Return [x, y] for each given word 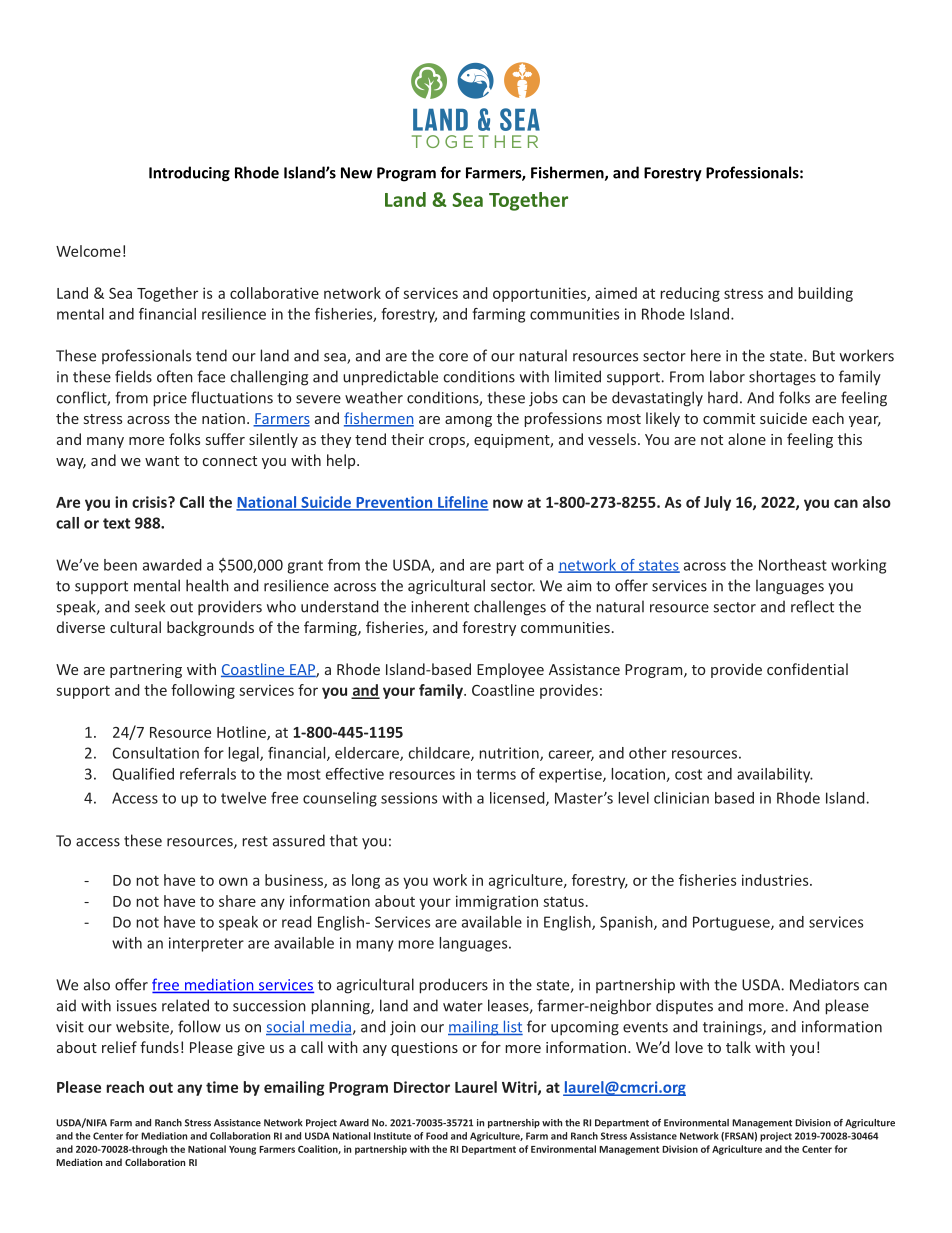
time [222, 1087]
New [356, 173]
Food [437, 1136]
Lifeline [462, 503]
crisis [150, 502]
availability [775, 775]
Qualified [143, 774]
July [717, 503]
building [825, 294]
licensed [518, 799]
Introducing [189, 174]
